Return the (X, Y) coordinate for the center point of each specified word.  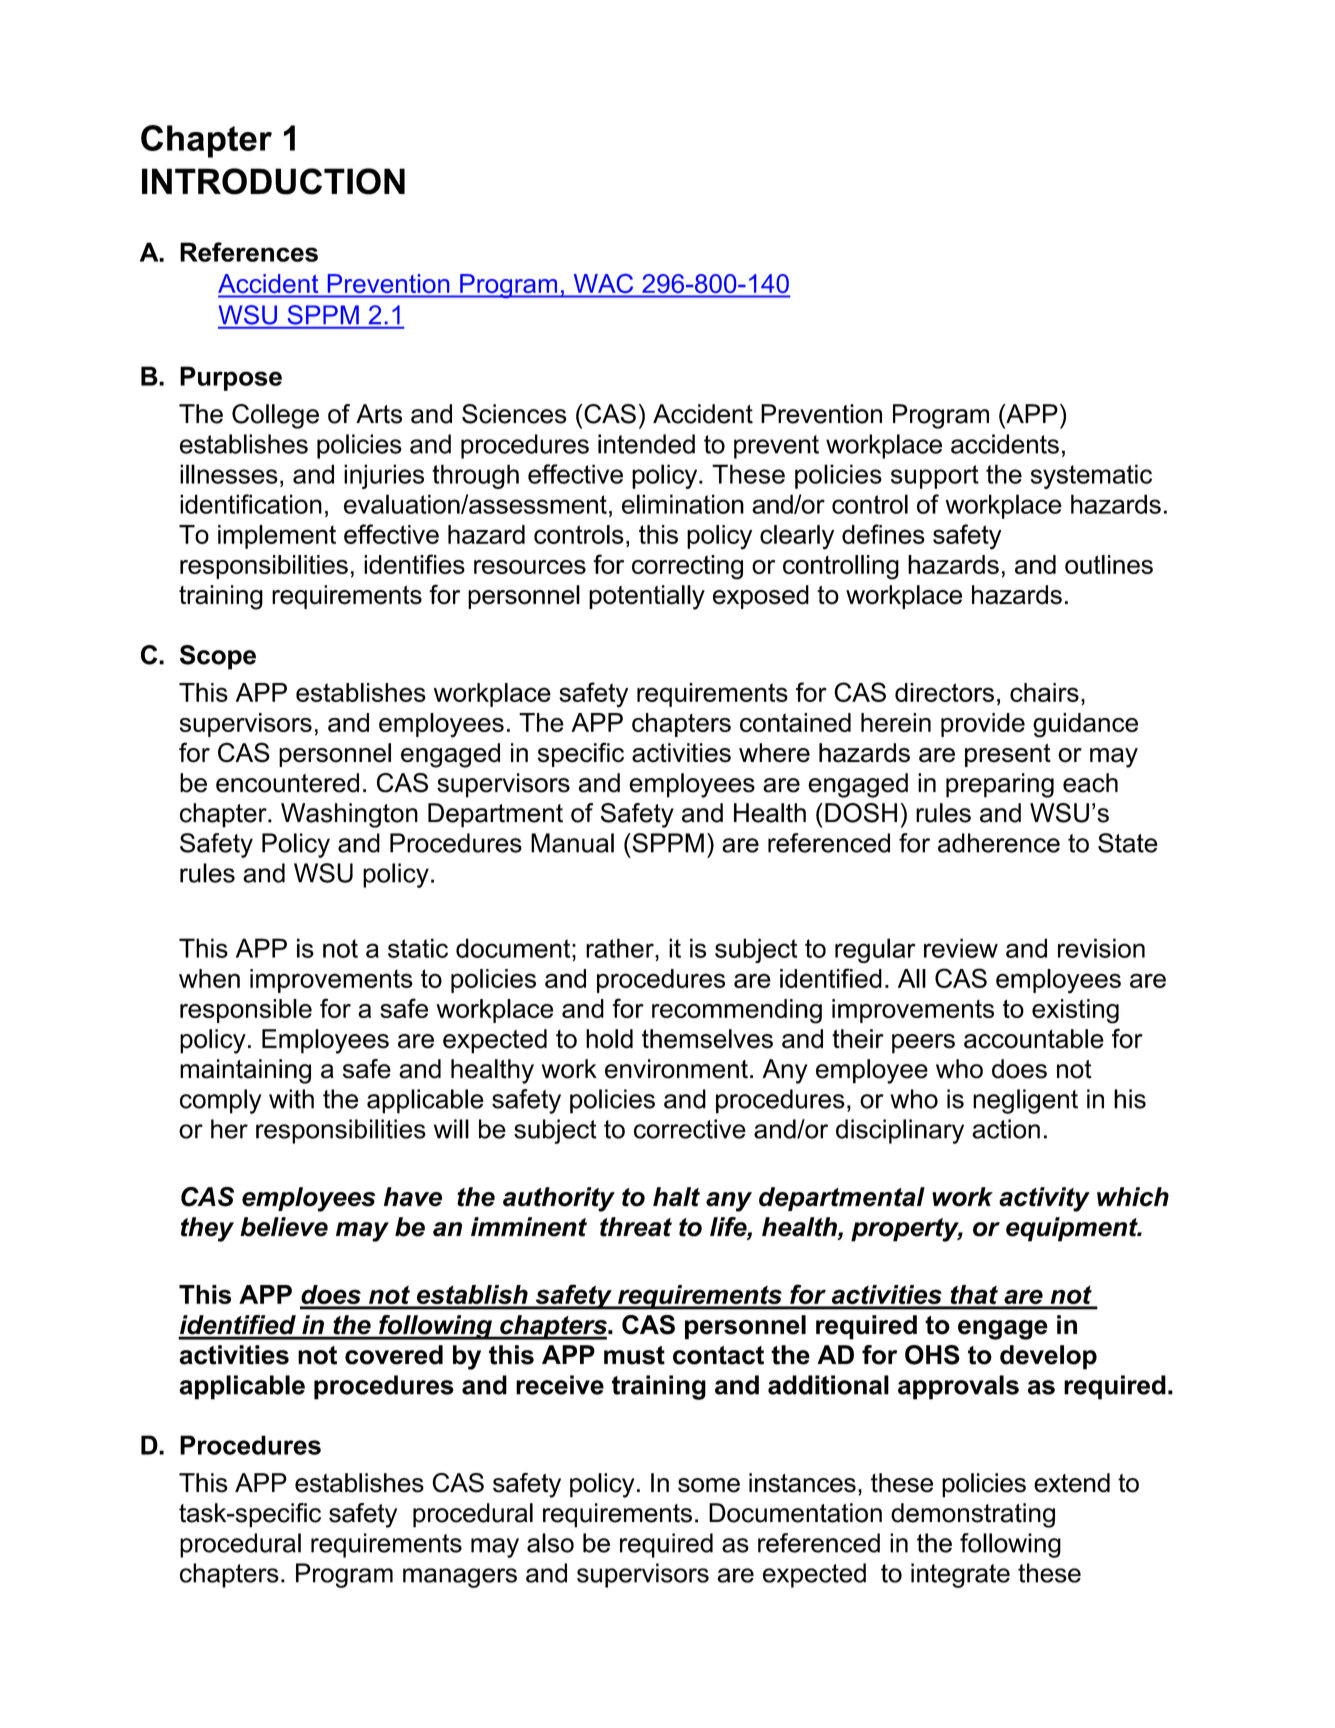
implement (277, 537)
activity (1044, 1199)
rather (621, 948)
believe (284, 1227)
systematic (1091, 476)
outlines (1109, 564)
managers (460, 1578)
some (709, 1485)
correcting (687, 567)
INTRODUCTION (273, 181)
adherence (999, 843)
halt (676, 1197)
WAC (603, 283)
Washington (349, 815)
